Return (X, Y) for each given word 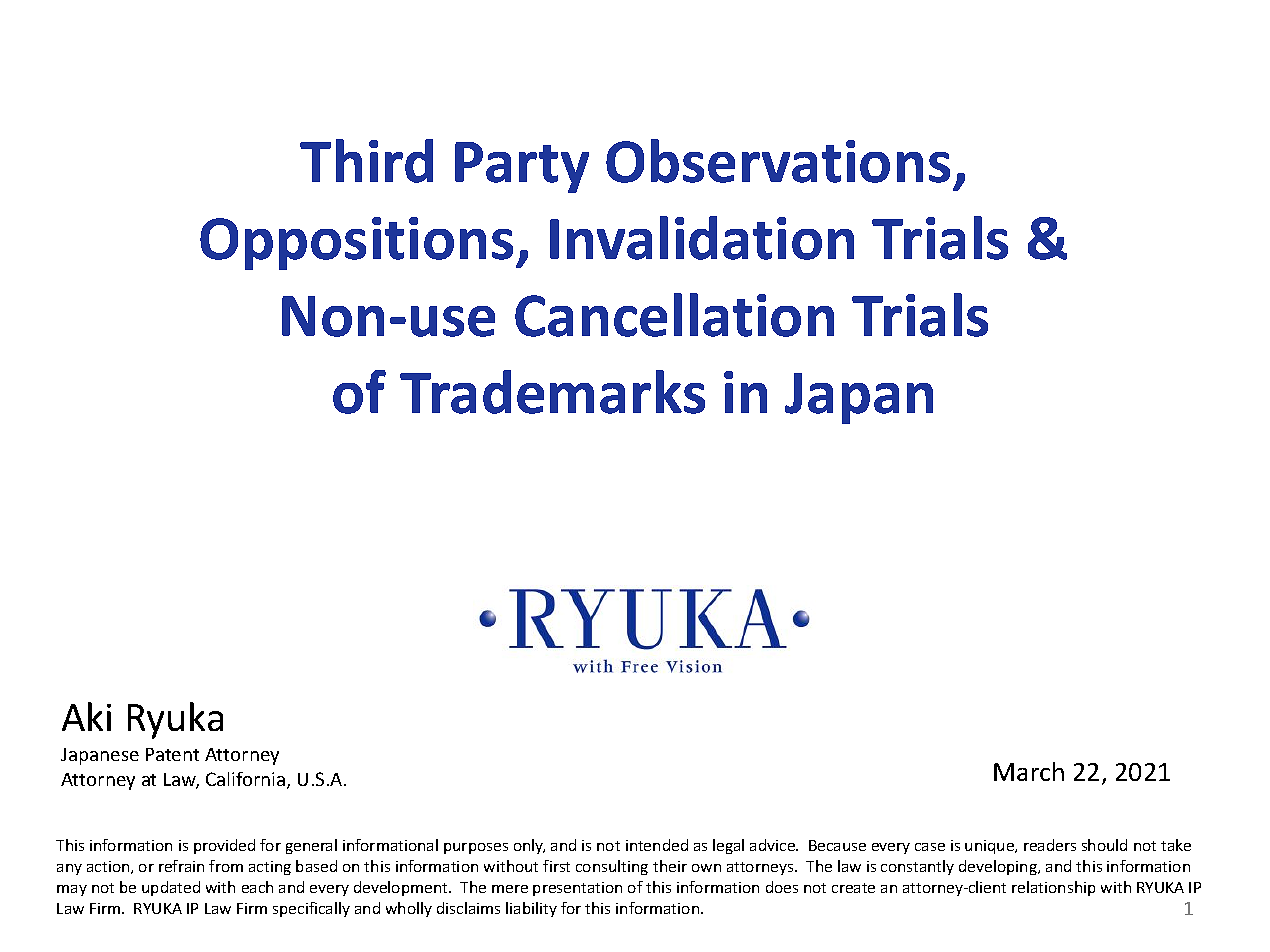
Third (366, 161)
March (1029, 771)
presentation (577, 889)
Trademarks (552, 392)
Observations (778, 161)
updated (171, 888)
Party (522, 167)
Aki (86, 716)
